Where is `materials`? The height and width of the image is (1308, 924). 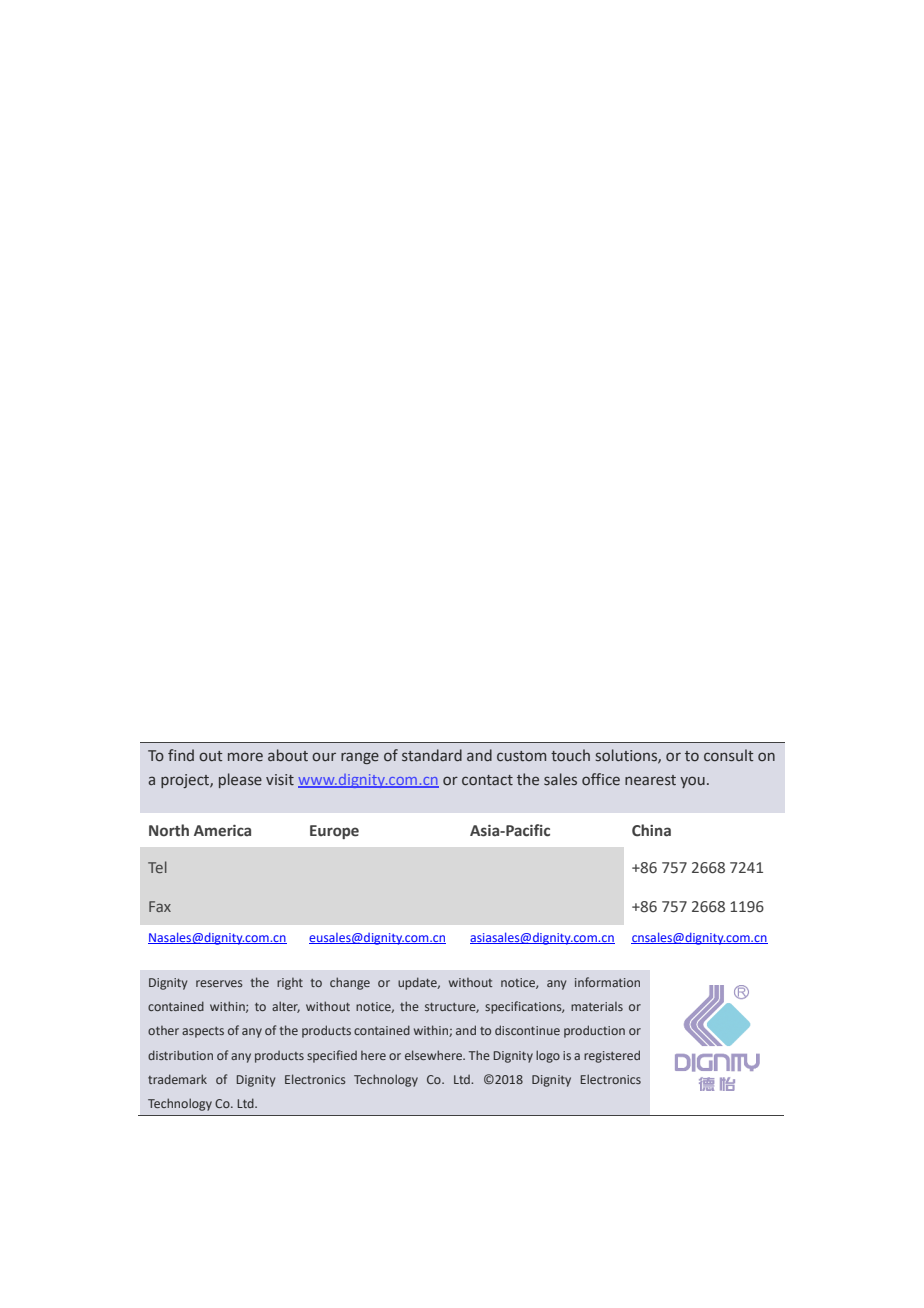
materials is located at coordinates (597, 1006).
